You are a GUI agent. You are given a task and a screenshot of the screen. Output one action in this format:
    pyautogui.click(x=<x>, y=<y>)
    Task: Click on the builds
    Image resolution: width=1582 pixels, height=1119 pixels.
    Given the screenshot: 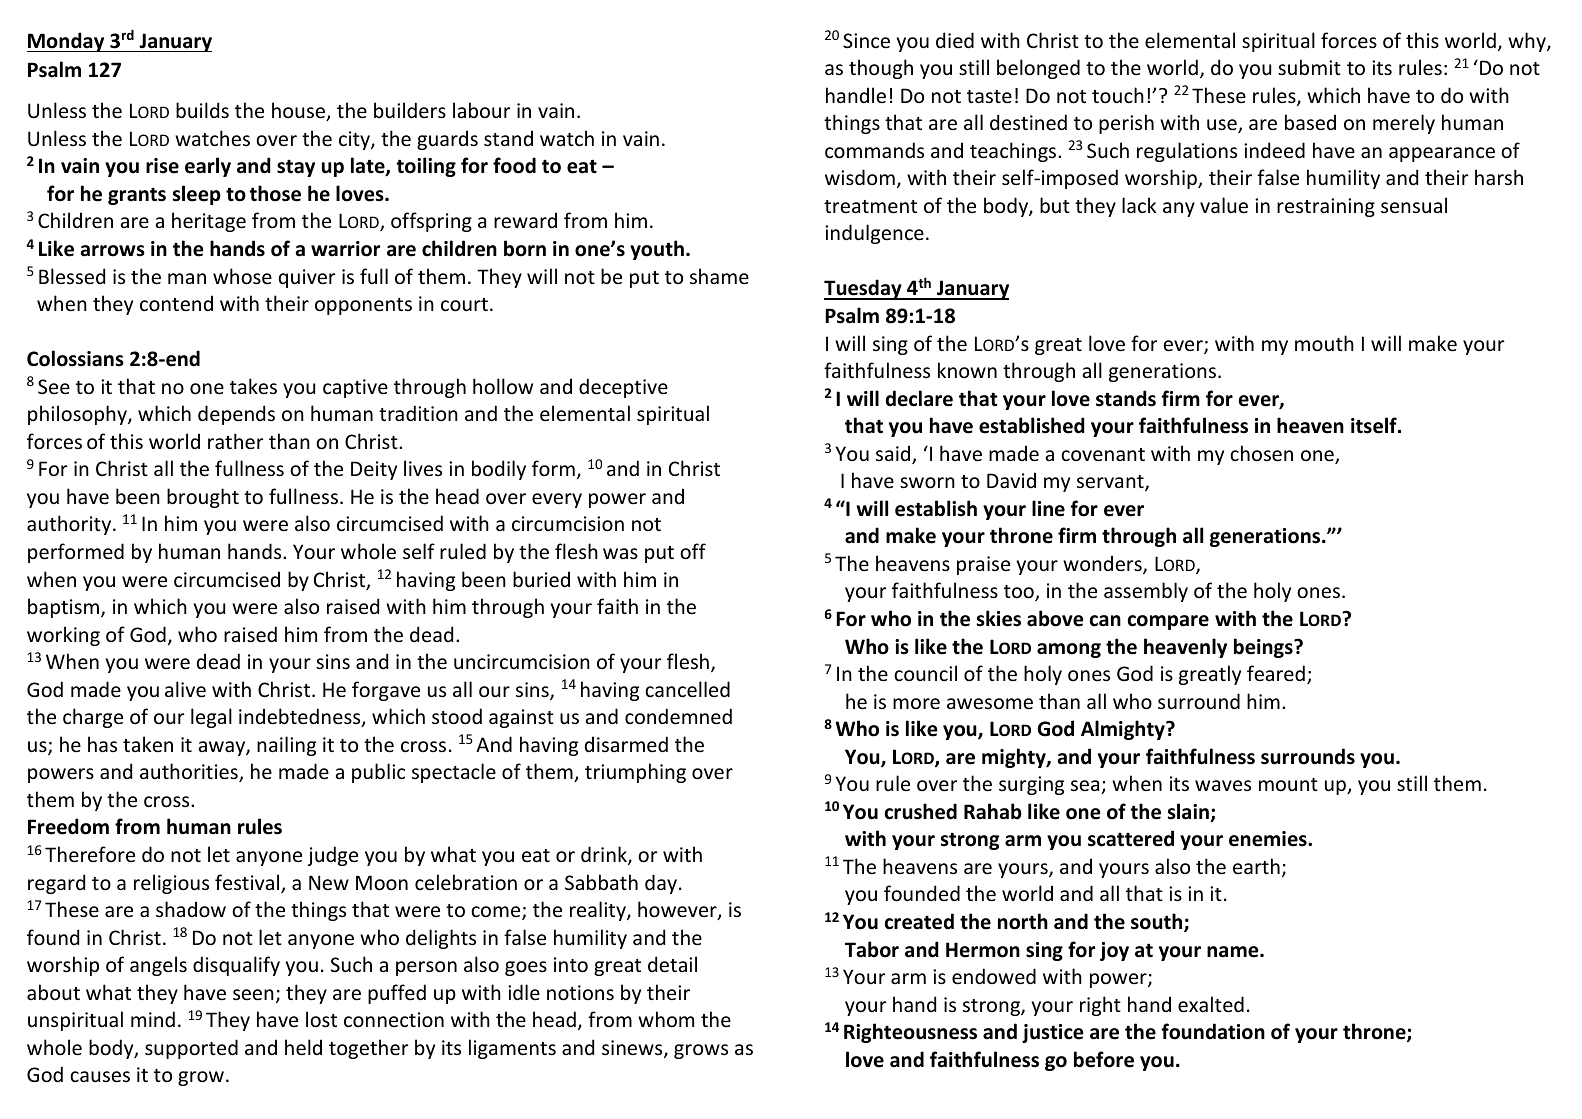 What is the action you would take?
    pyautogui.click(x=202, y=110)
